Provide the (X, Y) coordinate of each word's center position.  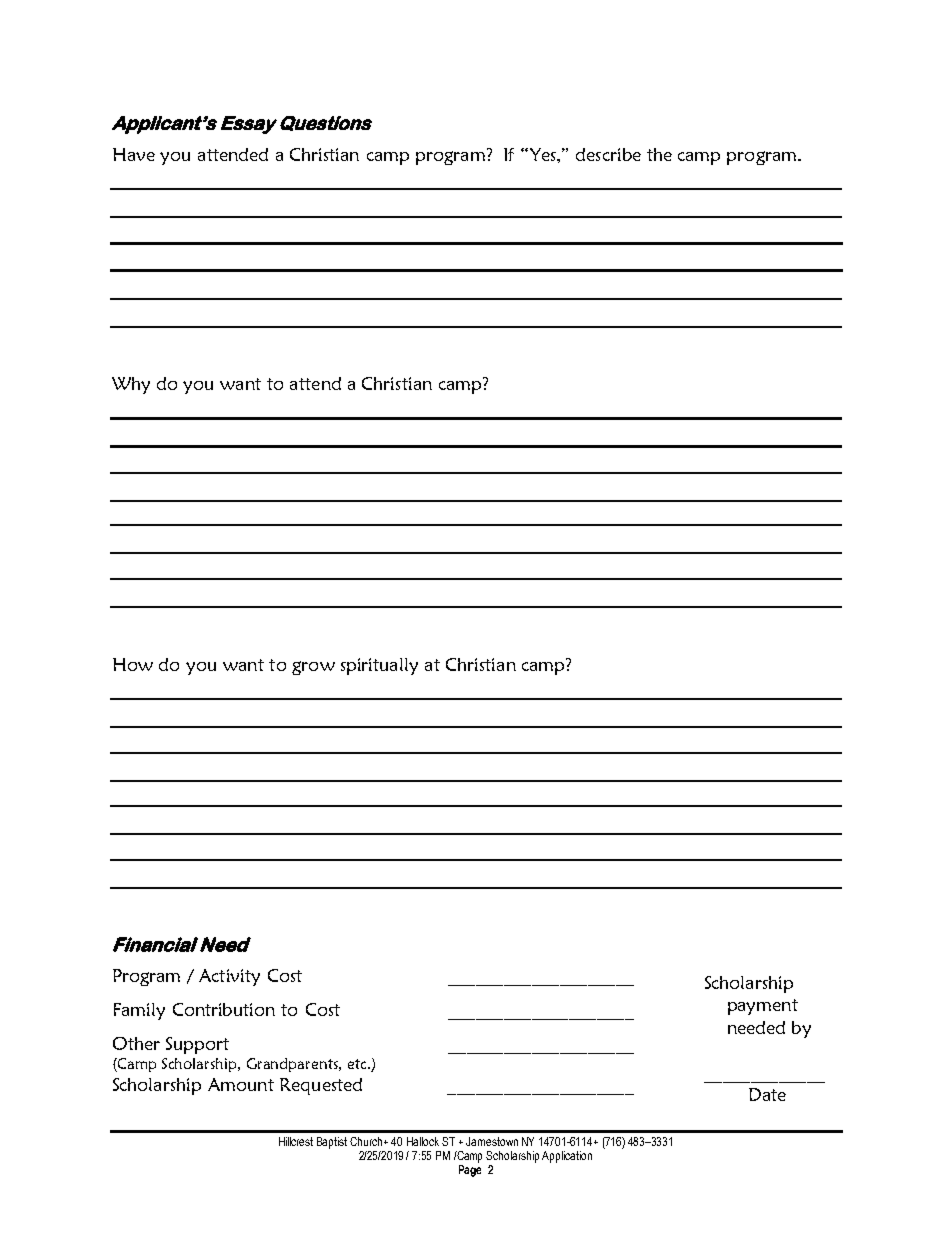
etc (358, 1064)
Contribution (224, 1009)
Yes (542, 154)
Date (767, 1094)
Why (131, 385)
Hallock (423, 1141)
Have (134, 154)
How (133, 664)
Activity (229, 977)
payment (763, 1007)
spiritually (379, 666)
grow (313, 668)
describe (608, 154)
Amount (241, 1084)
